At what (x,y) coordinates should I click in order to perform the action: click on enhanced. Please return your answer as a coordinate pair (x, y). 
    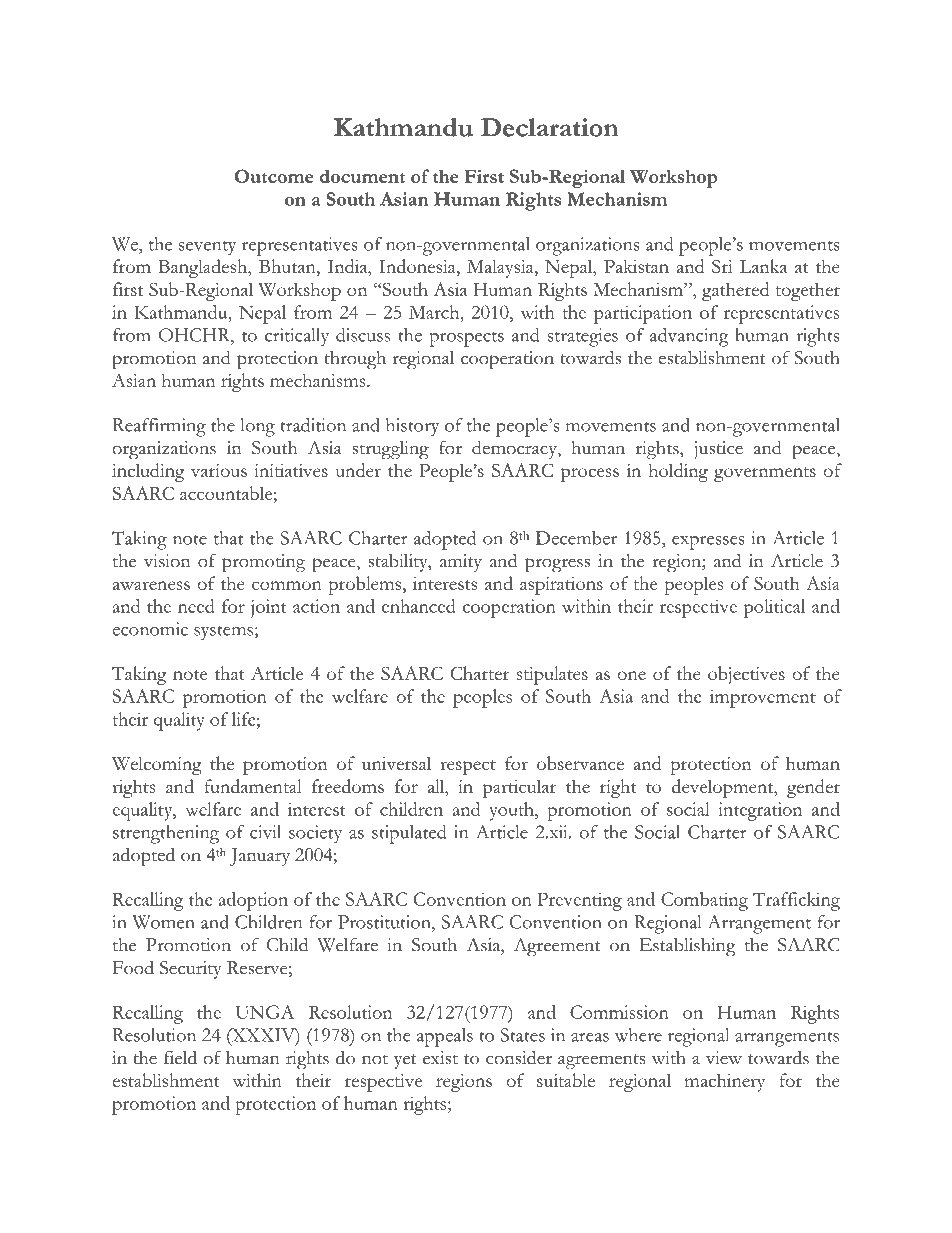
    Looking at the image, I should click on (419, 606).
